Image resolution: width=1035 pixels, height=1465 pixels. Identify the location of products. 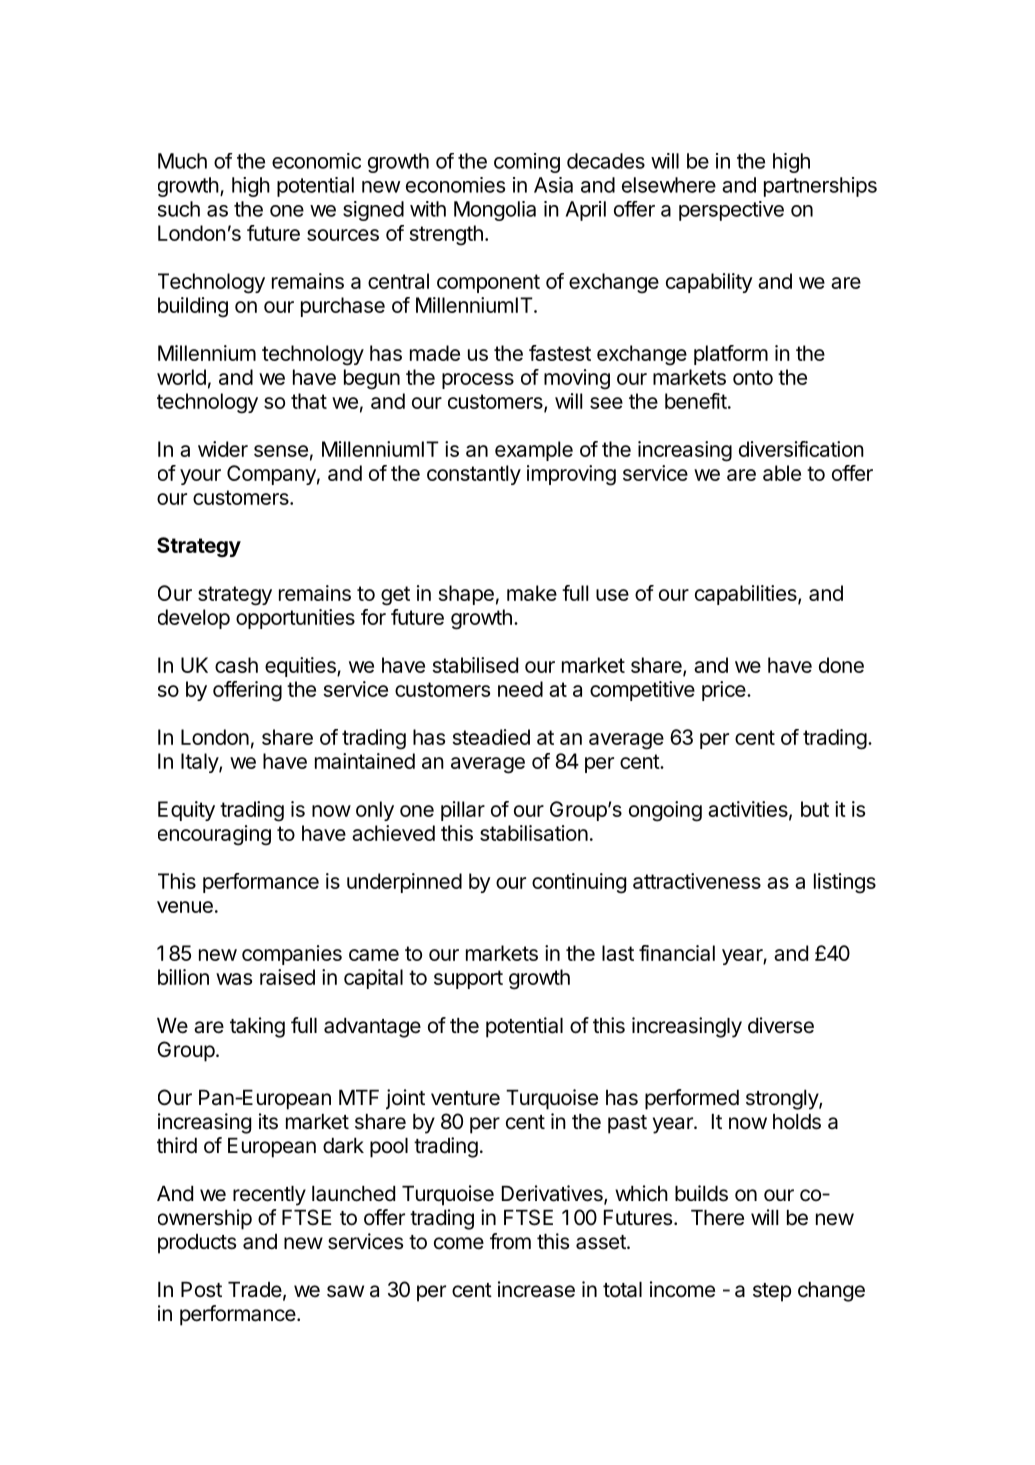
(197, 1244).
